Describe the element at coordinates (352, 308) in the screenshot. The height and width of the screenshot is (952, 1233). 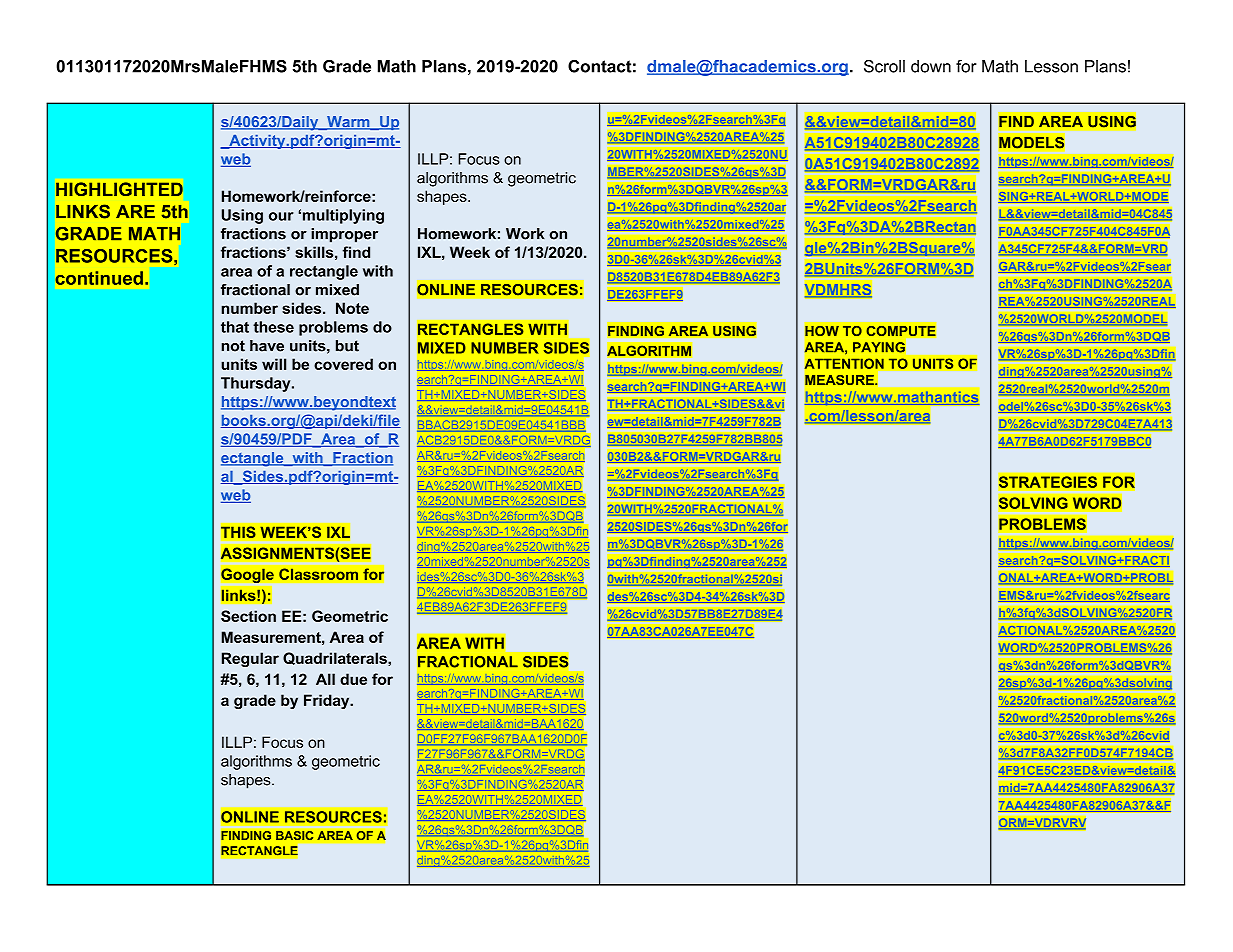
I see `Note` at that location.
